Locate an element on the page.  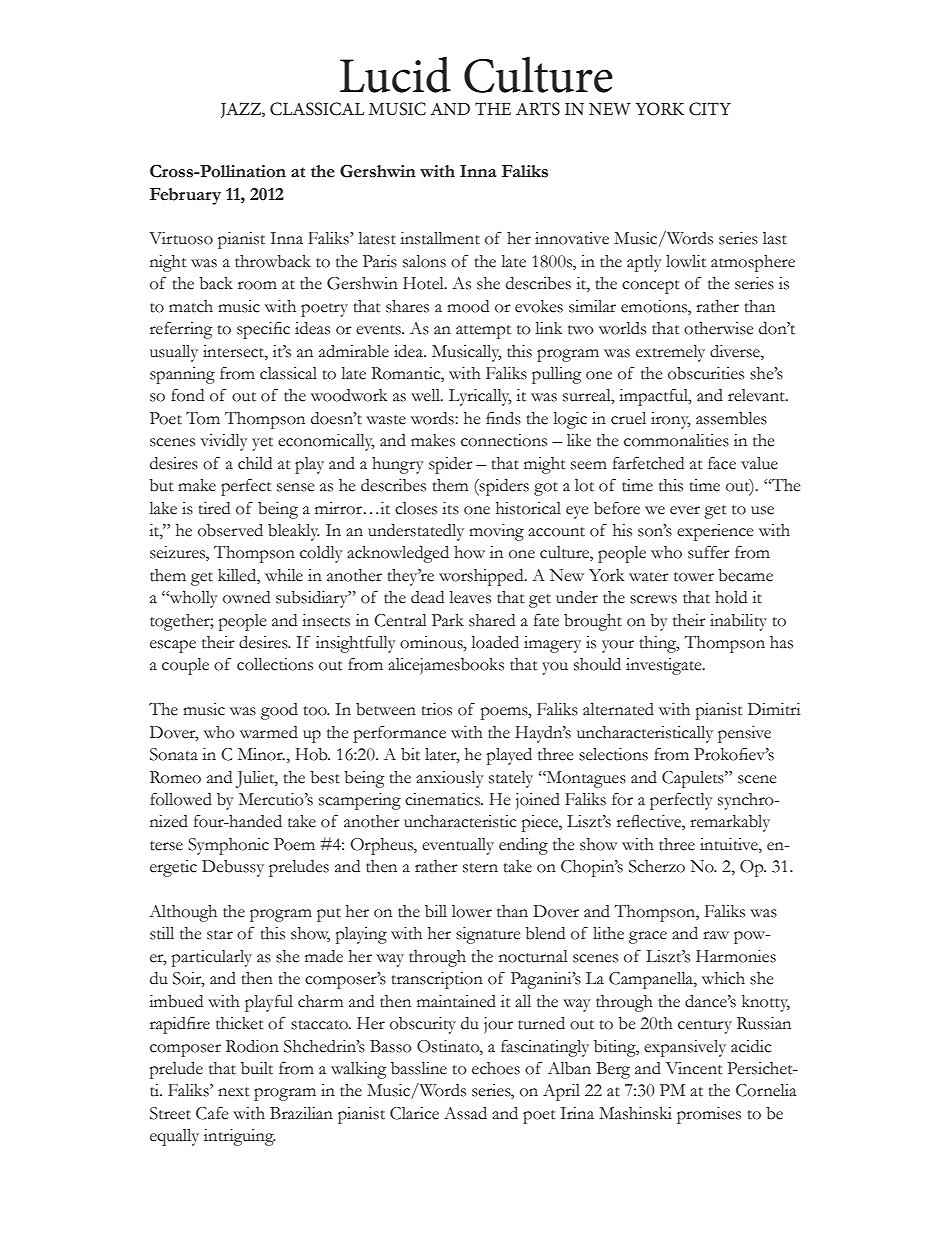
vividly is located at coordinates (224, 442).
